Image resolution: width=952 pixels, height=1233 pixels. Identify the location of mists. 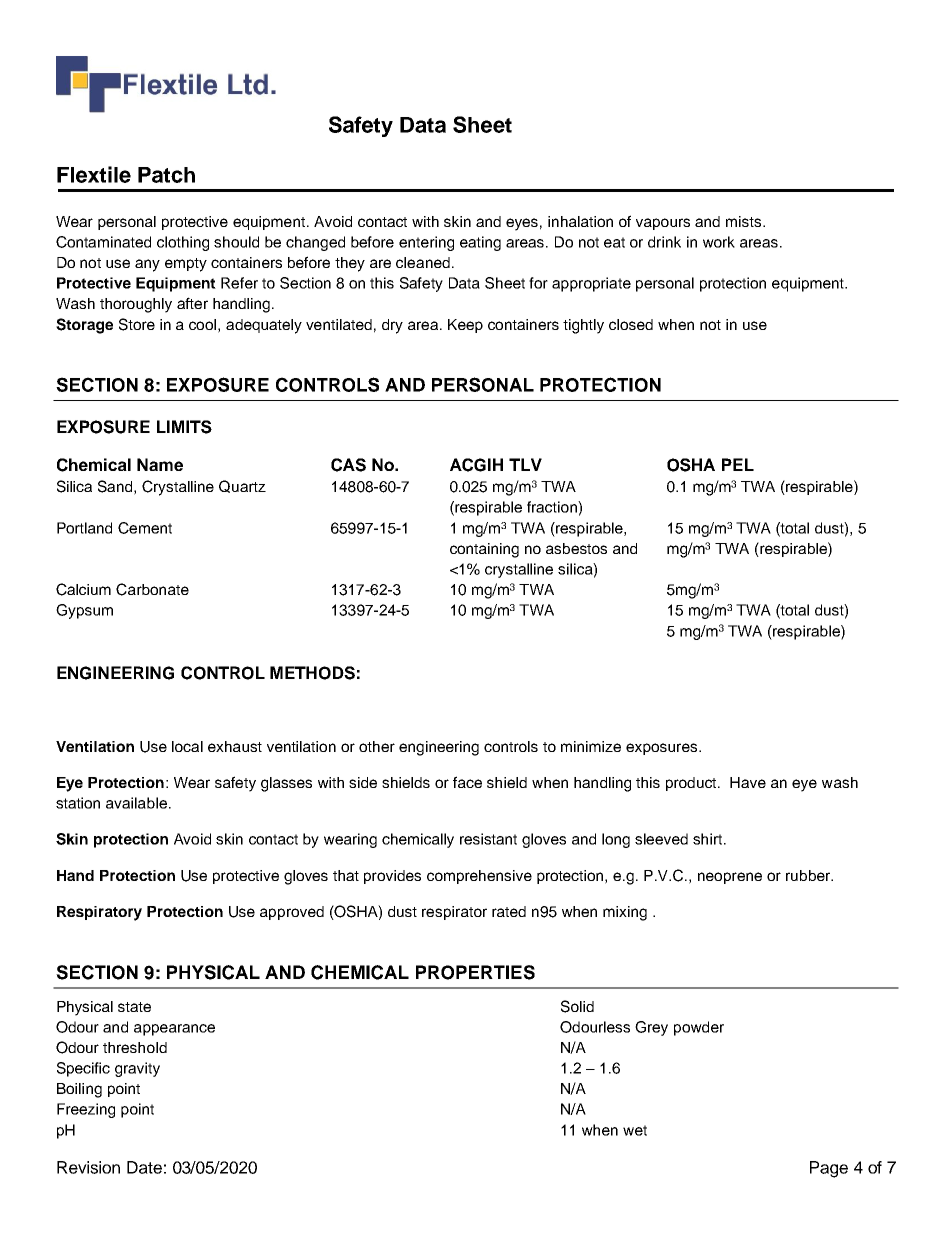
(745, 221).
